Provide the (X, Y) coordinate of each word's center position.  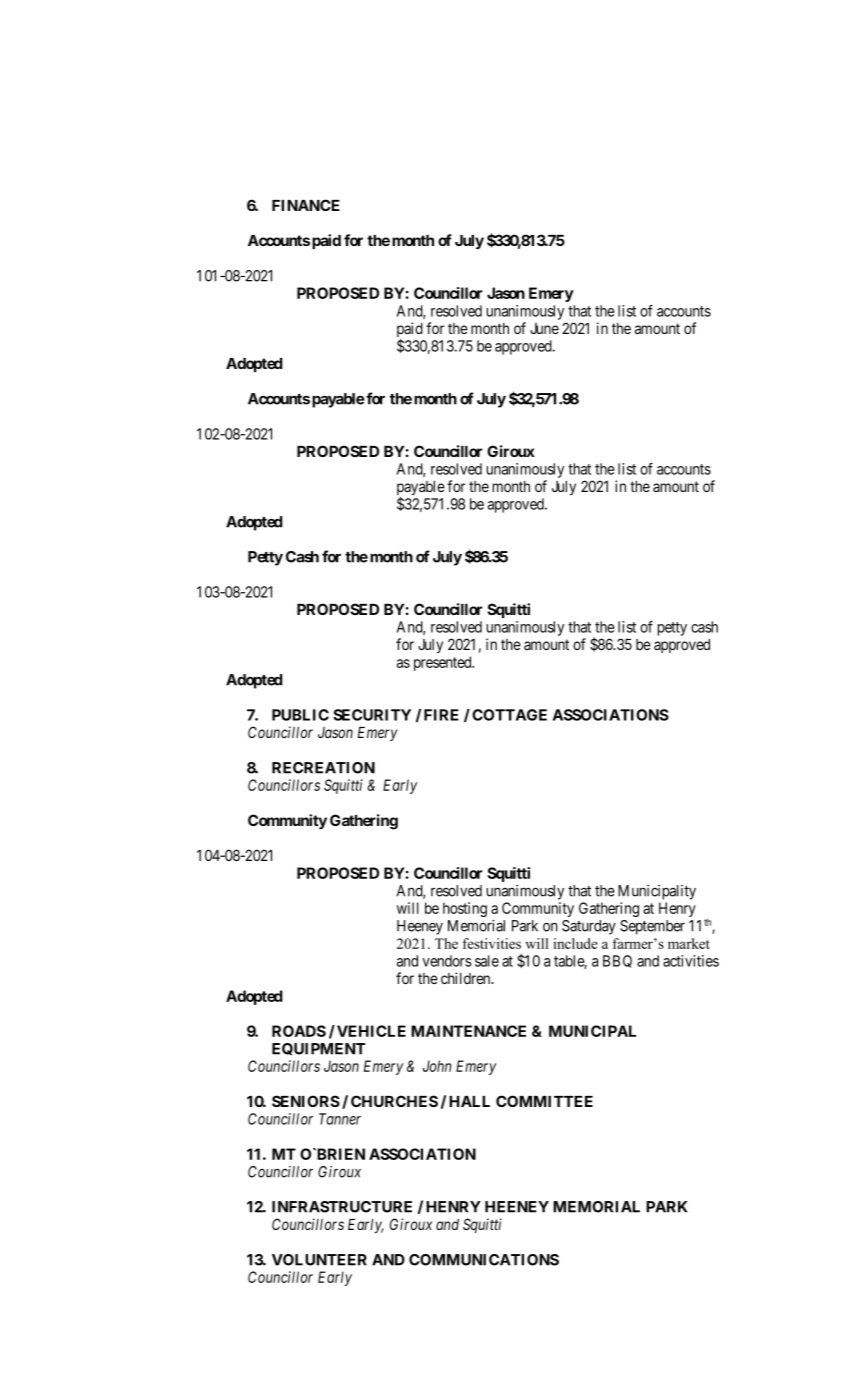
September (652, 927)
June (544, 328)
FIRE (441, 715)
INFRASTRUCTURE (342, 1207)
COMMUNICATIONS (484, 1260)
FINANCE (306, 205)
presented (444, 663)
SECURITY (372, 715)
